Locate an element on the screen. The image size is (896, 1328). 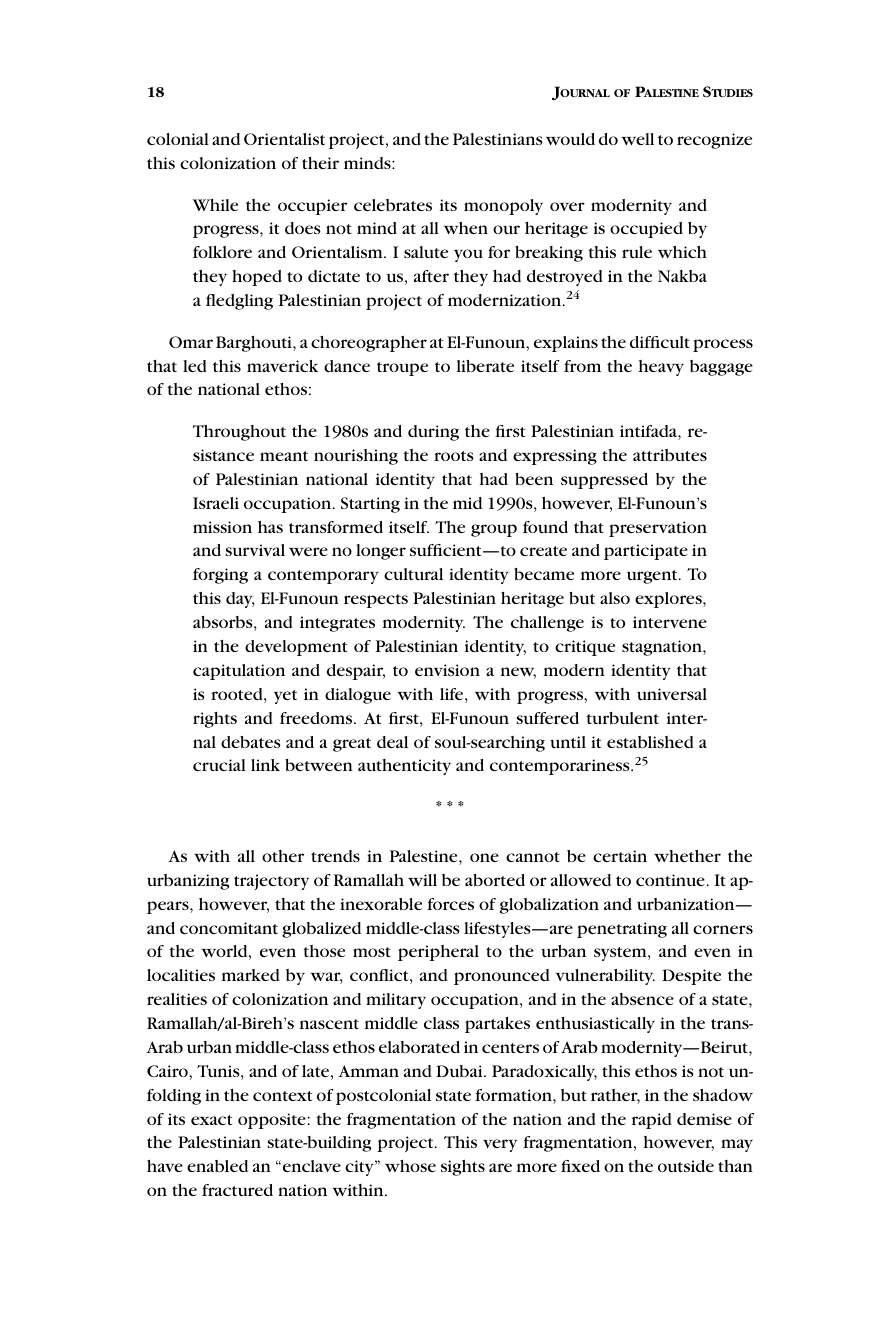
envision is located at coordinates (447, 670).
